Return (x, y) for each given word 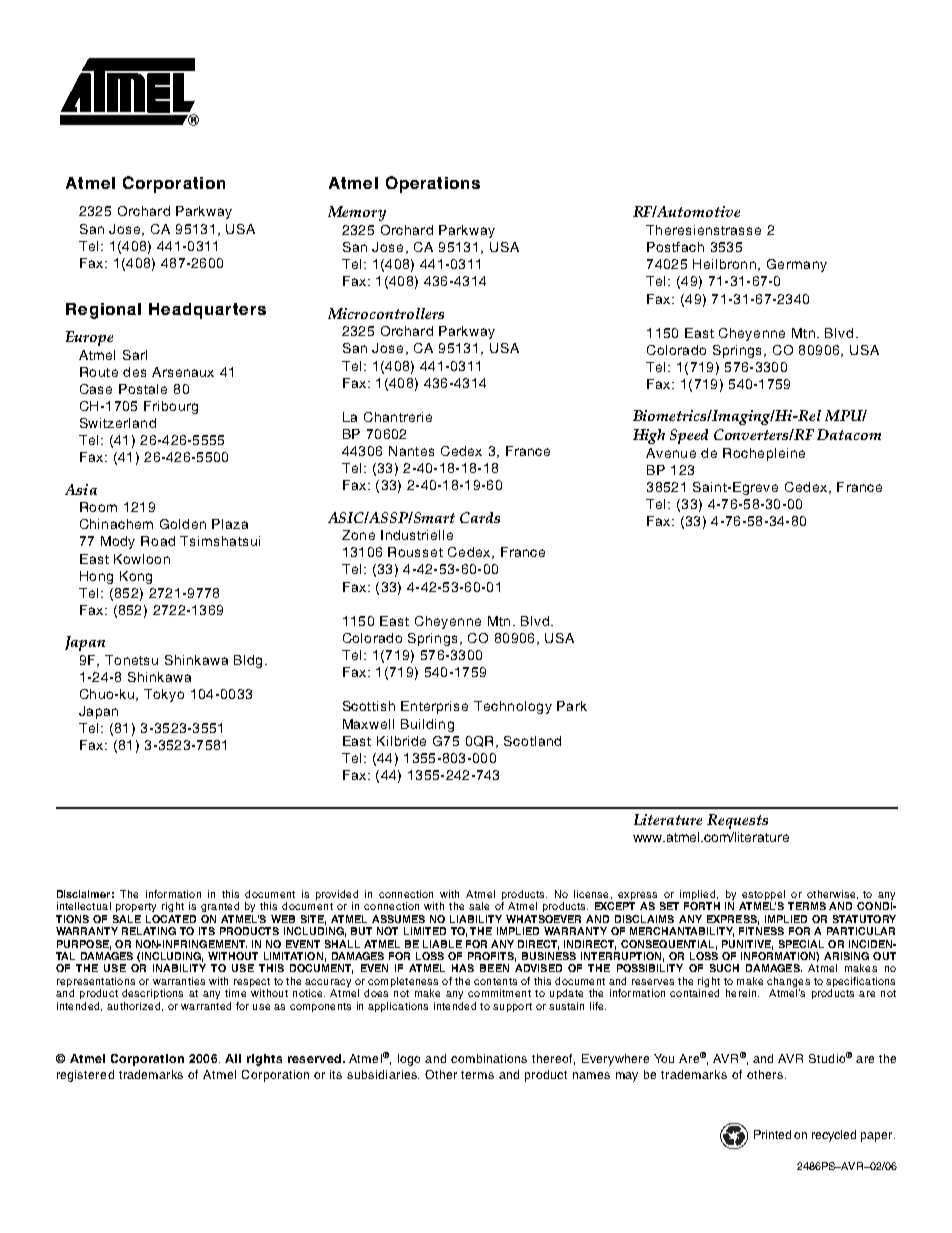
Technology (513, 707)
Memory (357, 213)
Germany (797, 265)
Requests (737, 821)
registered (85, 1076)
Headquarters (207, 311)
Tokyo (164, 695)
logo (409, 1060)
